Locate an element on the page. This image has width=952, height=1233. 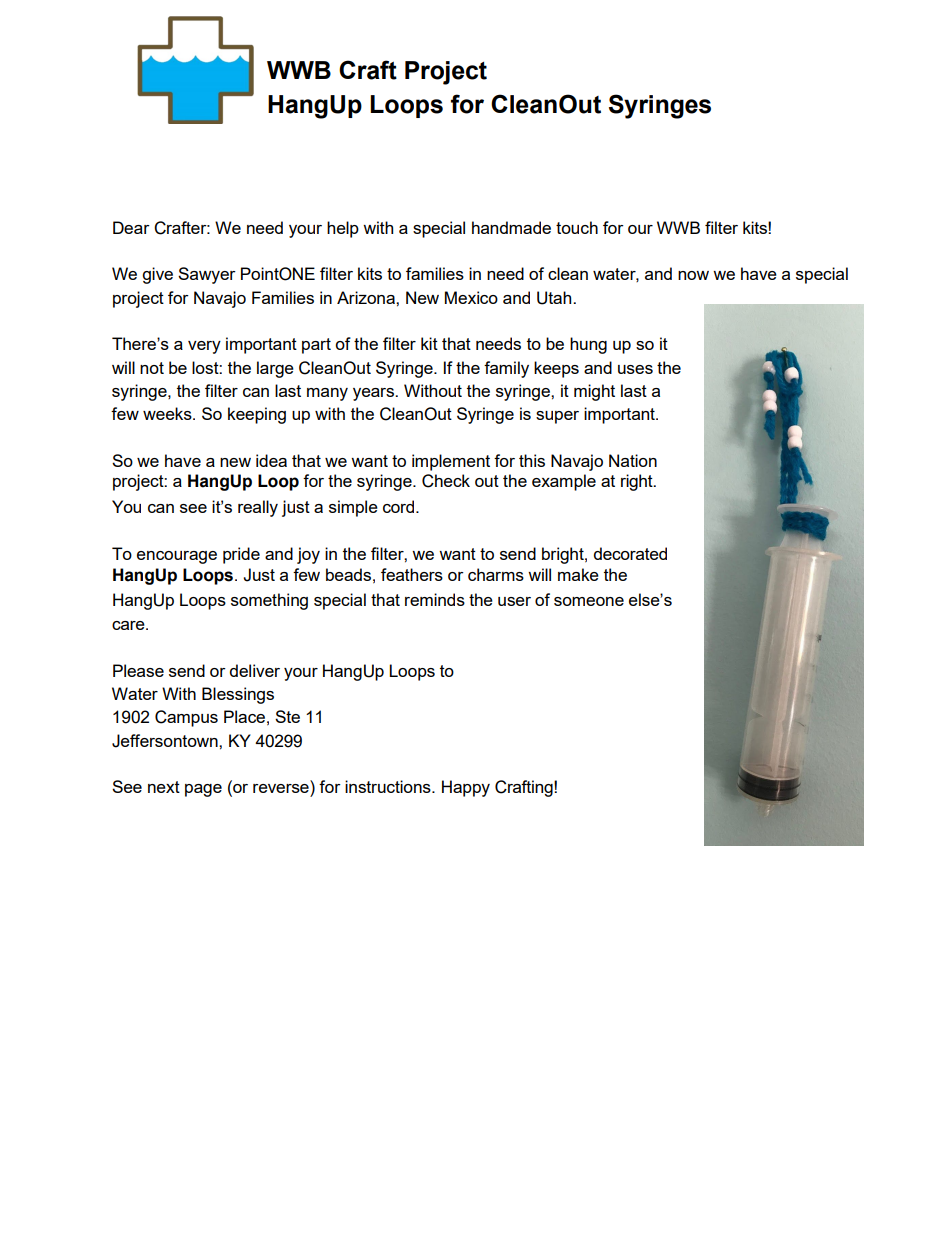
help is located at coordinates (343, 229).
